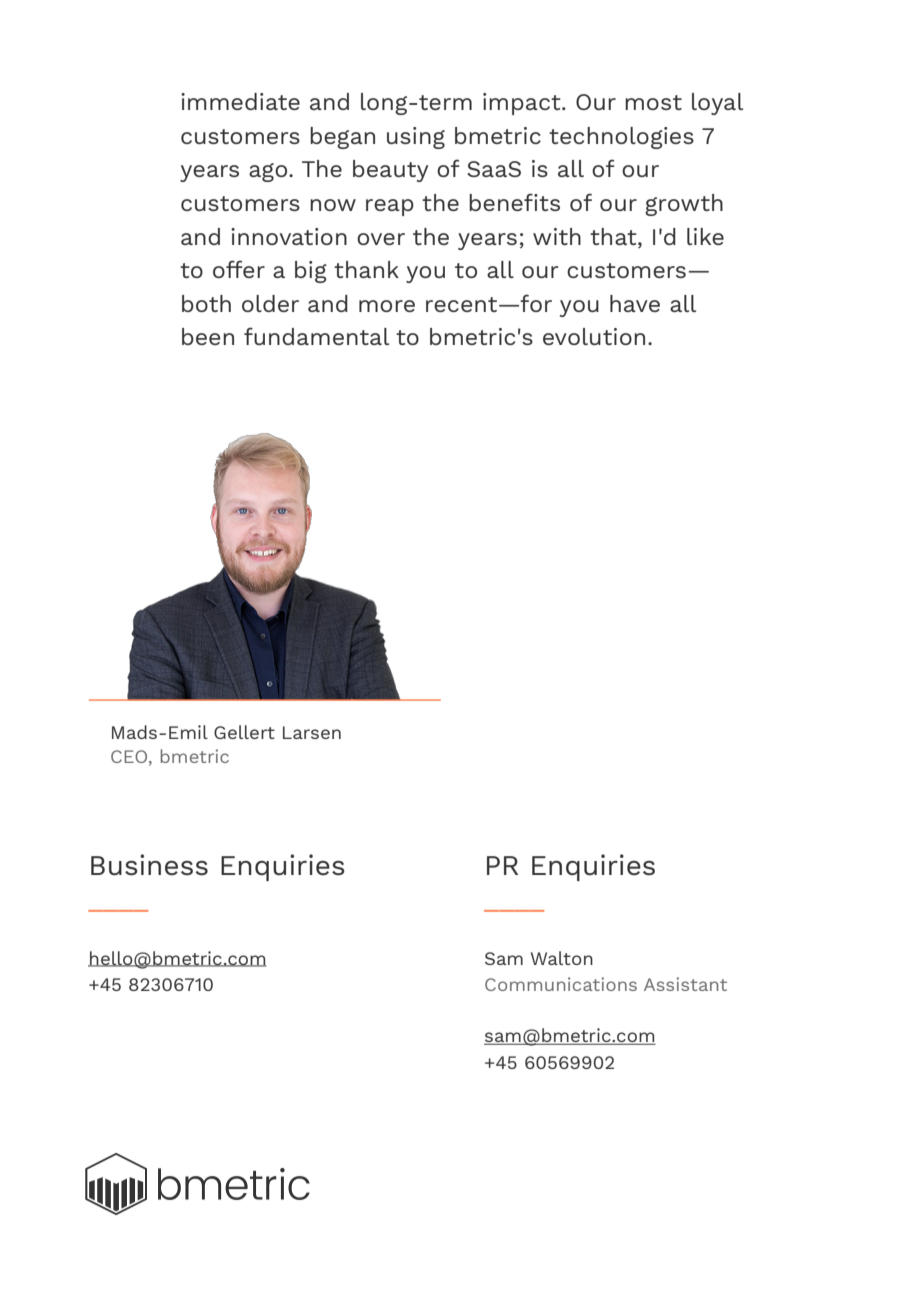 The image size is (924, 1308). I want to click on Larsen, so click(312, 732).
